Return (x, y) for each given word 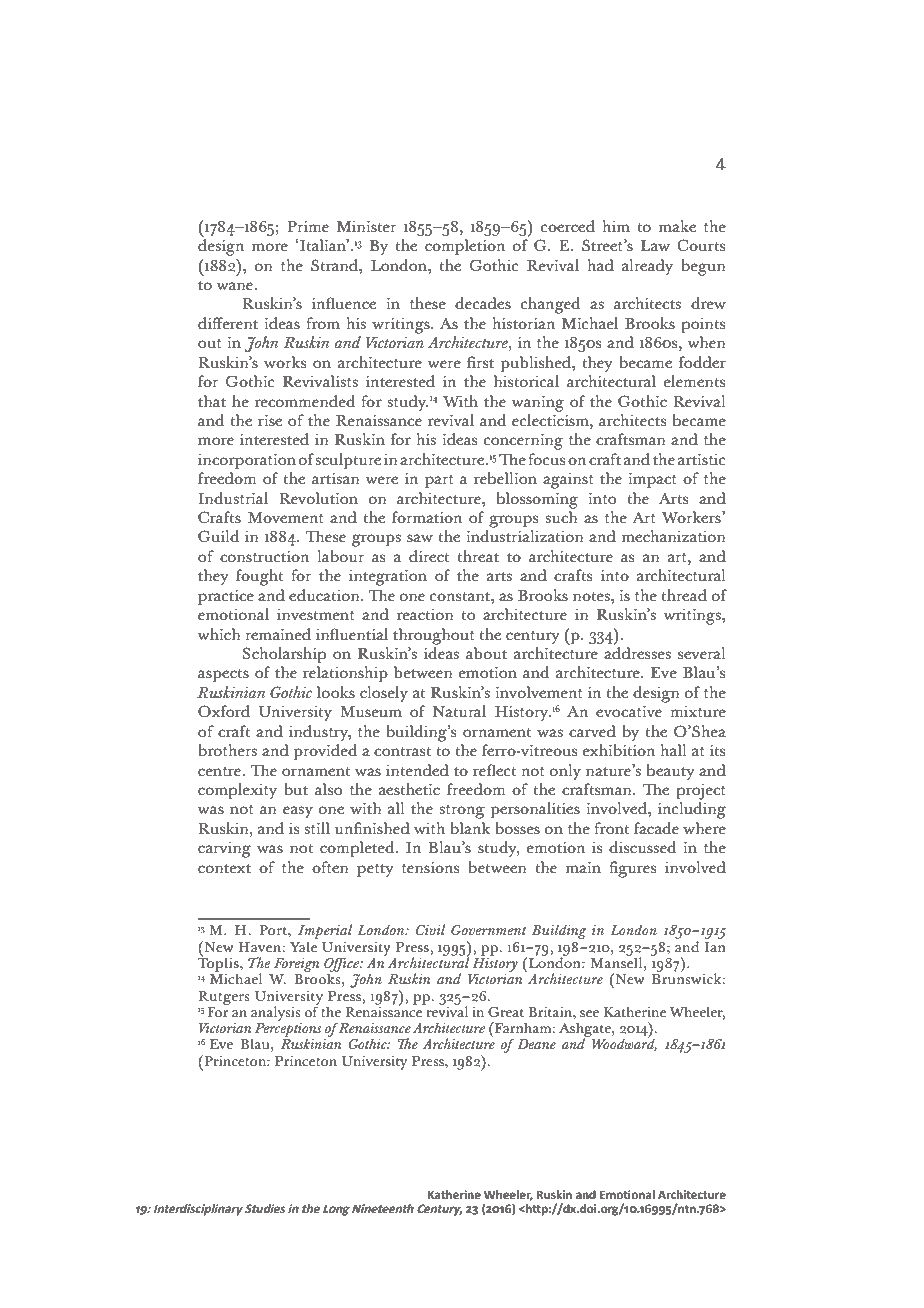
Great (506, 1012)
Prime (308, 227)
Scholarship (284, 655)
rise (270, 421)
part (439, 482)
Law (655, 245)
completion (465, 247)
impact (652, 481)
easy (298, 812)
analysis (276, 1013)
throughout (434, 636)
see (589, 1014)
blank (470, 828)
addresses (637, 653)
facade (656, 828)
